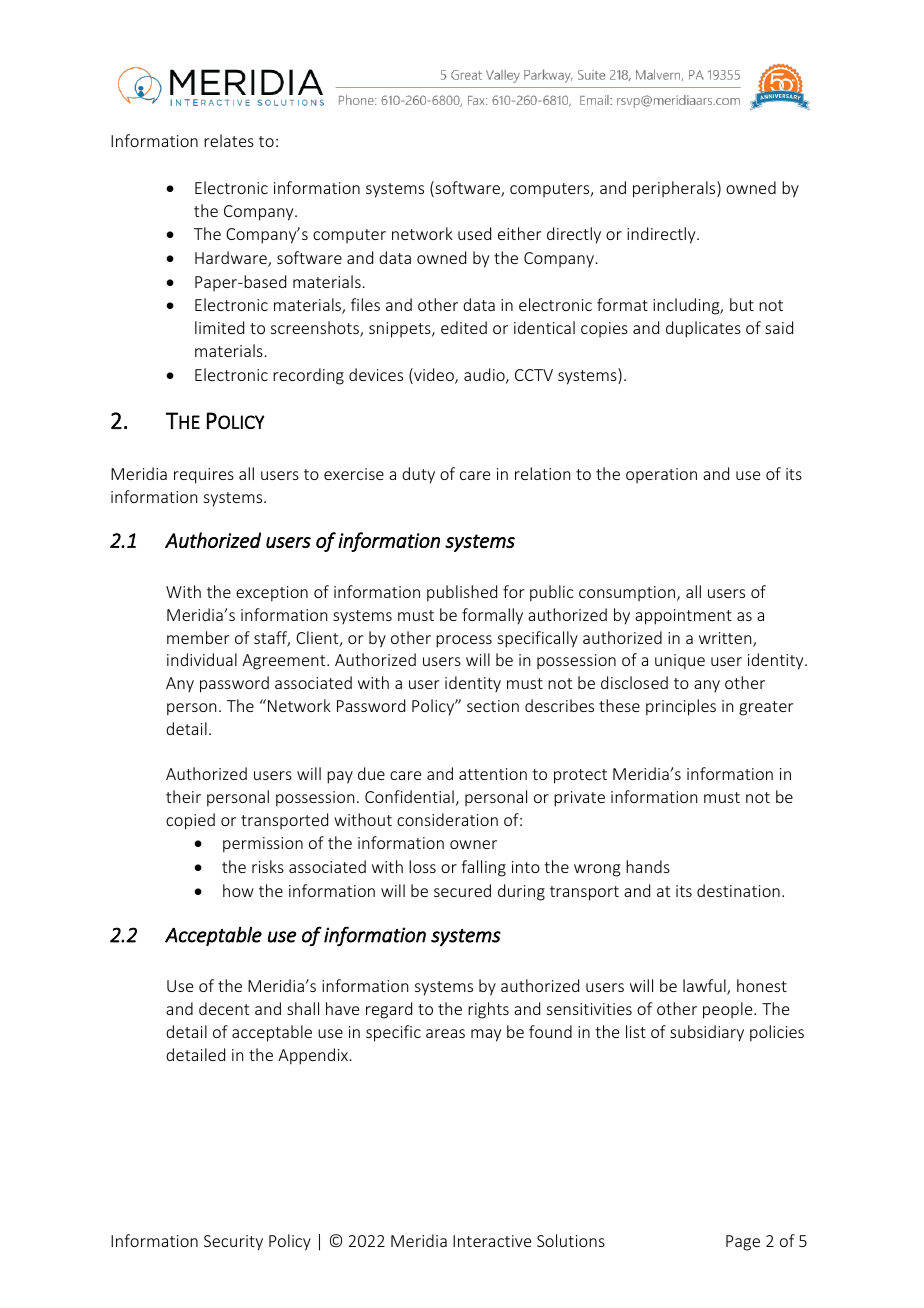 Image resolution: width=924 pixels, height=1308 pixels. Describe the element at coordinates (285, 662) in the screenshot. I see `Agreement` at that location.
